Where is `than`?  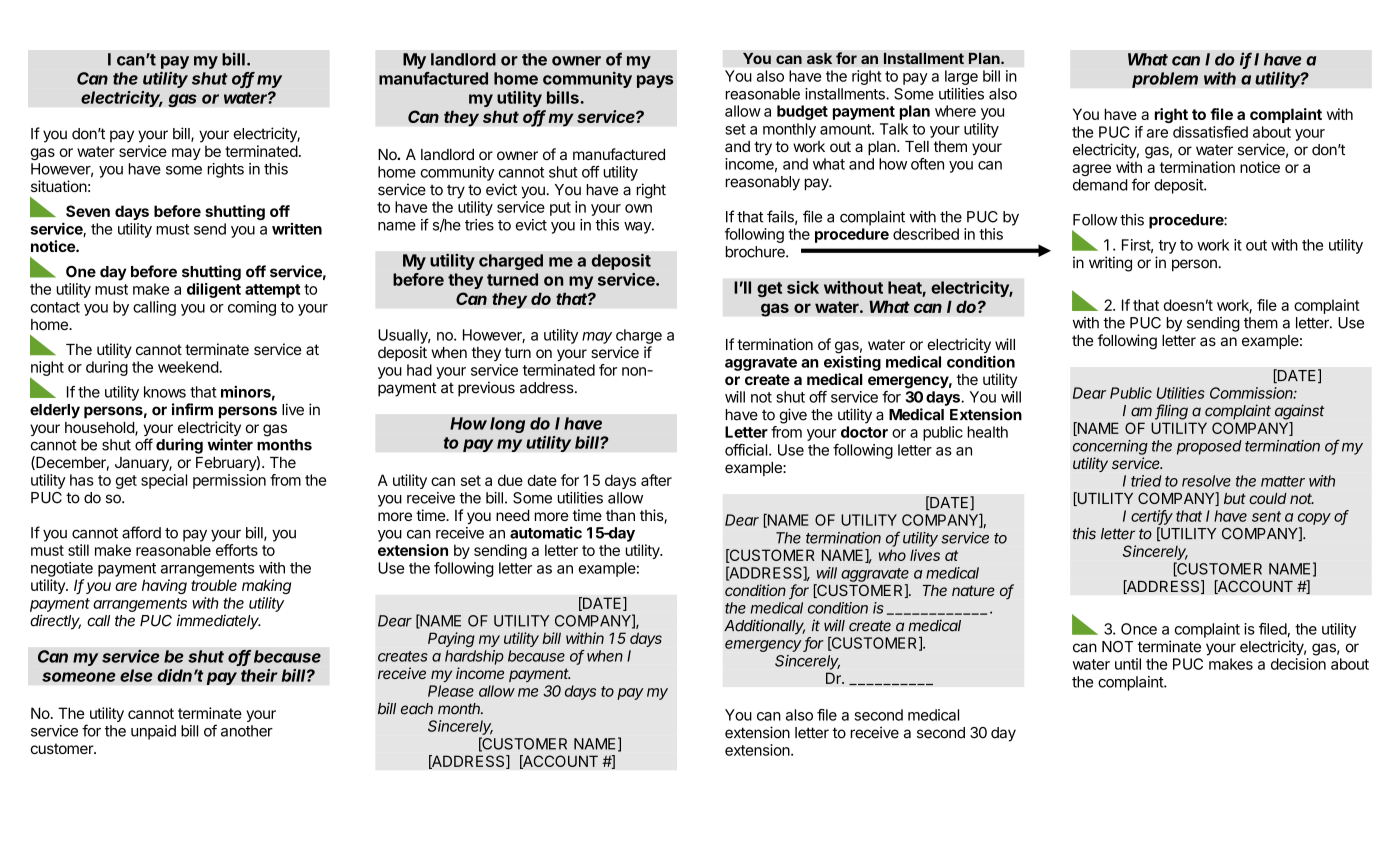
than is located at coordinates (620, 515).
